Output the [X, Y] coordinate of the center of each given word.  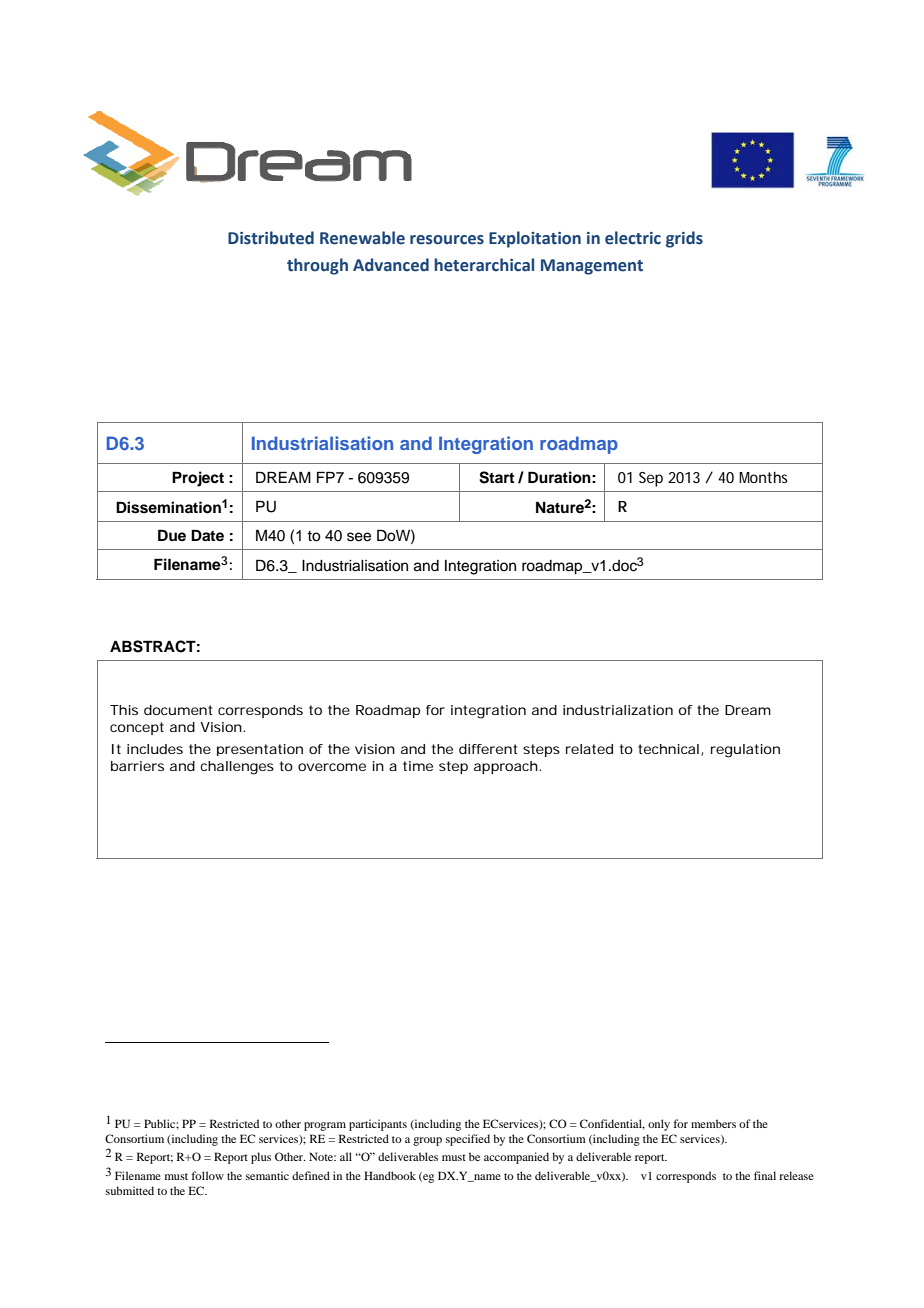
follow [208, 1175]
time [418, 766]
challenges [237, 768]
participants [378, 1125]
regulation [745, 751]
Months [763, 477]
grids [684, 239]
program [325, 1126]
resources [447, 240]
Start [496, 477]
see [359, 537]
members [713, 1123]
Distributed [271, 238]
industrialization [618, 710]
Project [198, 479]
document [178, 710]
